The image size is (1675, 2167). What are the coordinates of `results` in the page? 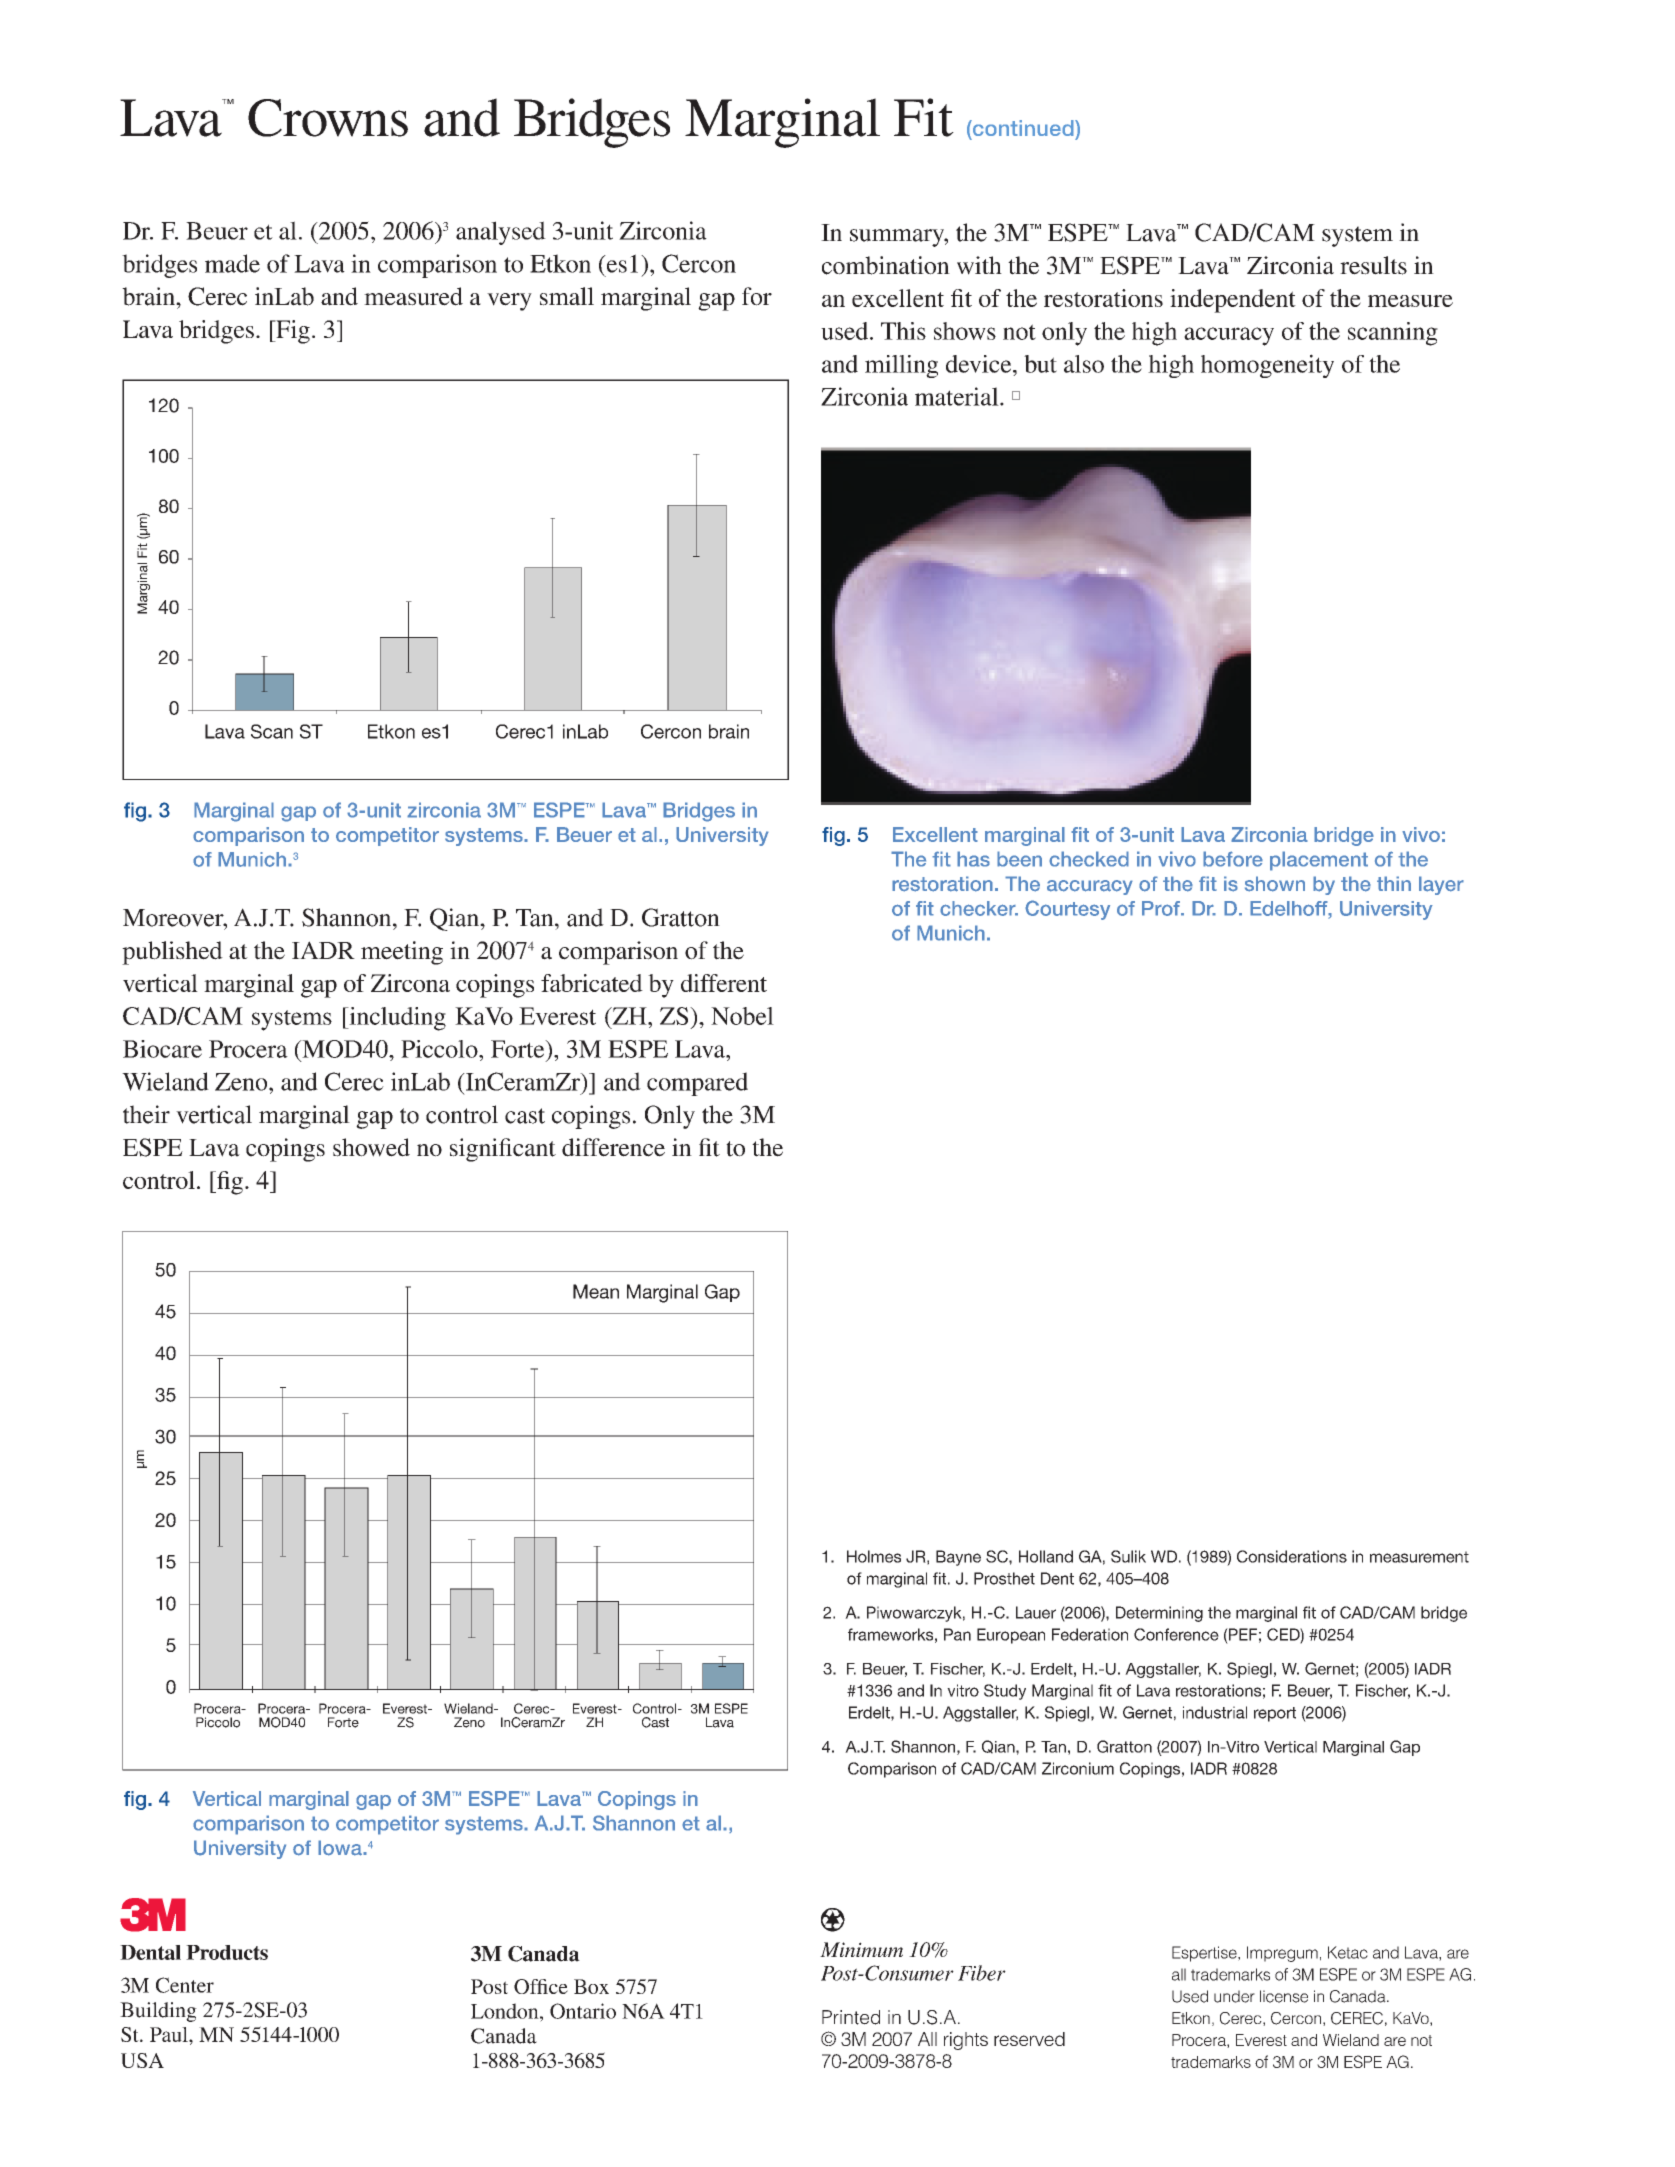 It's located at (1373, 265).
